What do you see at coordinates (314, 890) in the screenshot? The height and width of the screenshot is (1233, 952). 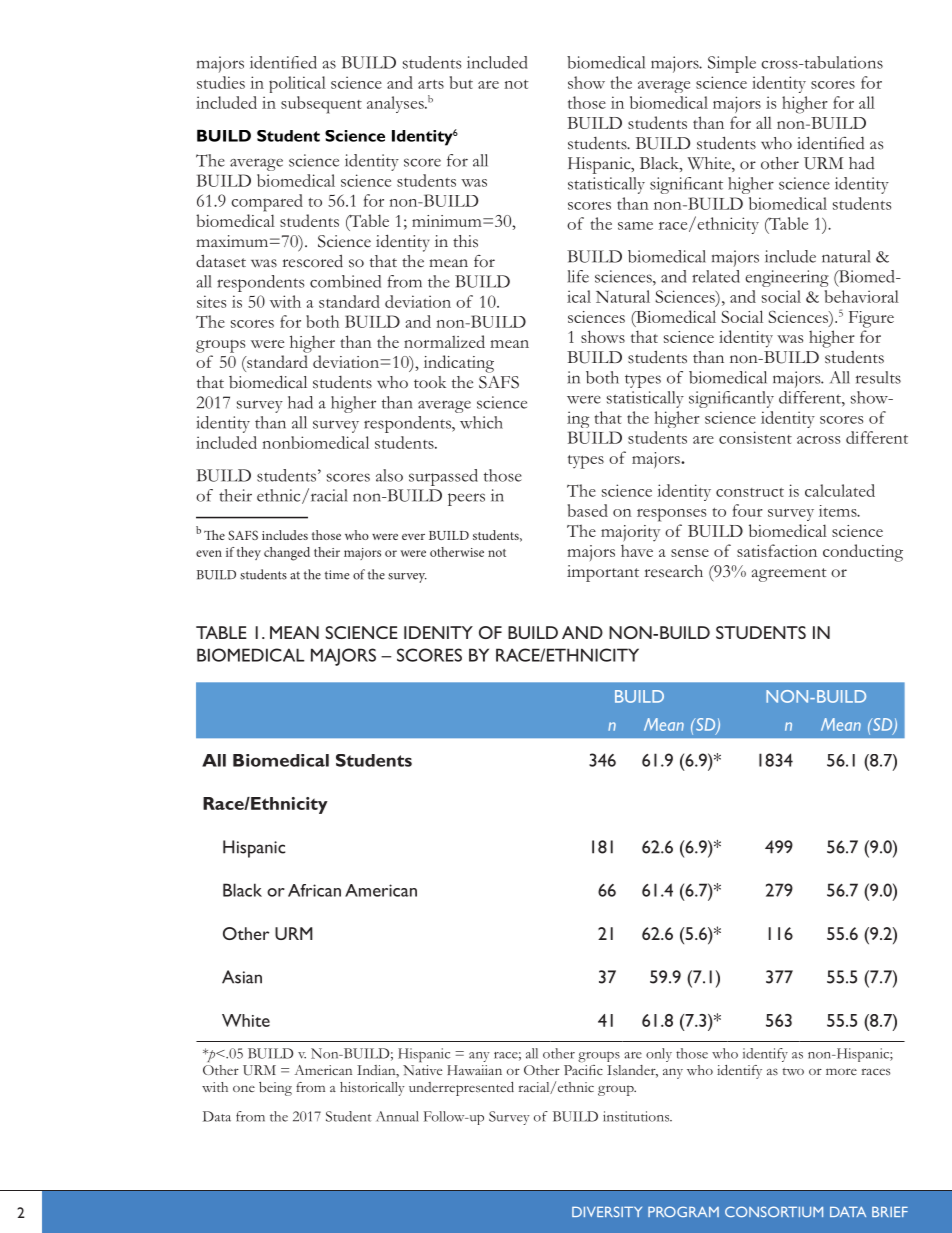 I see `African` at bounding box center [314, 890].
